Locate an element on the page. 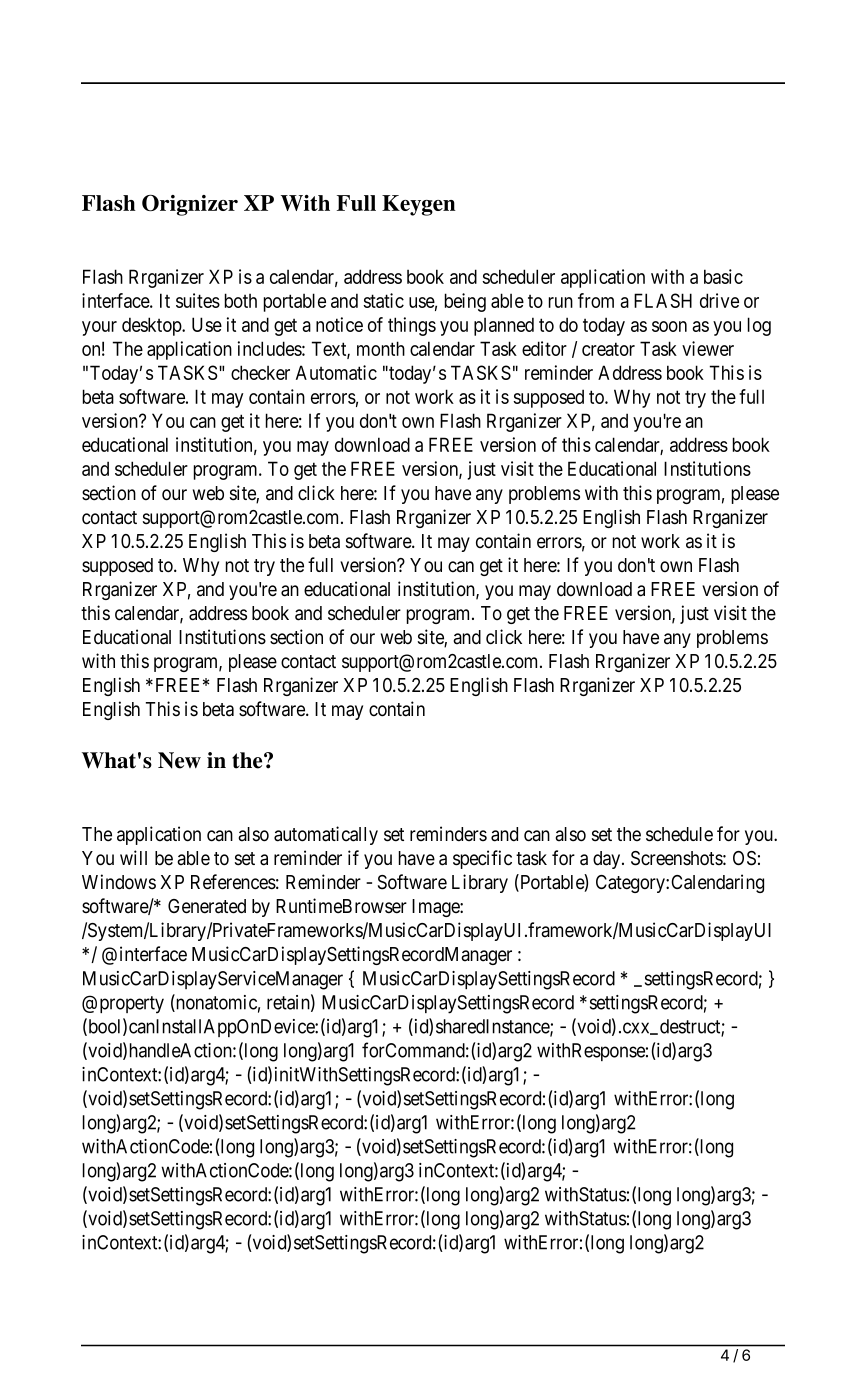 This document has height=1400, width=866. viewer is located at coordinates (708, 348).
